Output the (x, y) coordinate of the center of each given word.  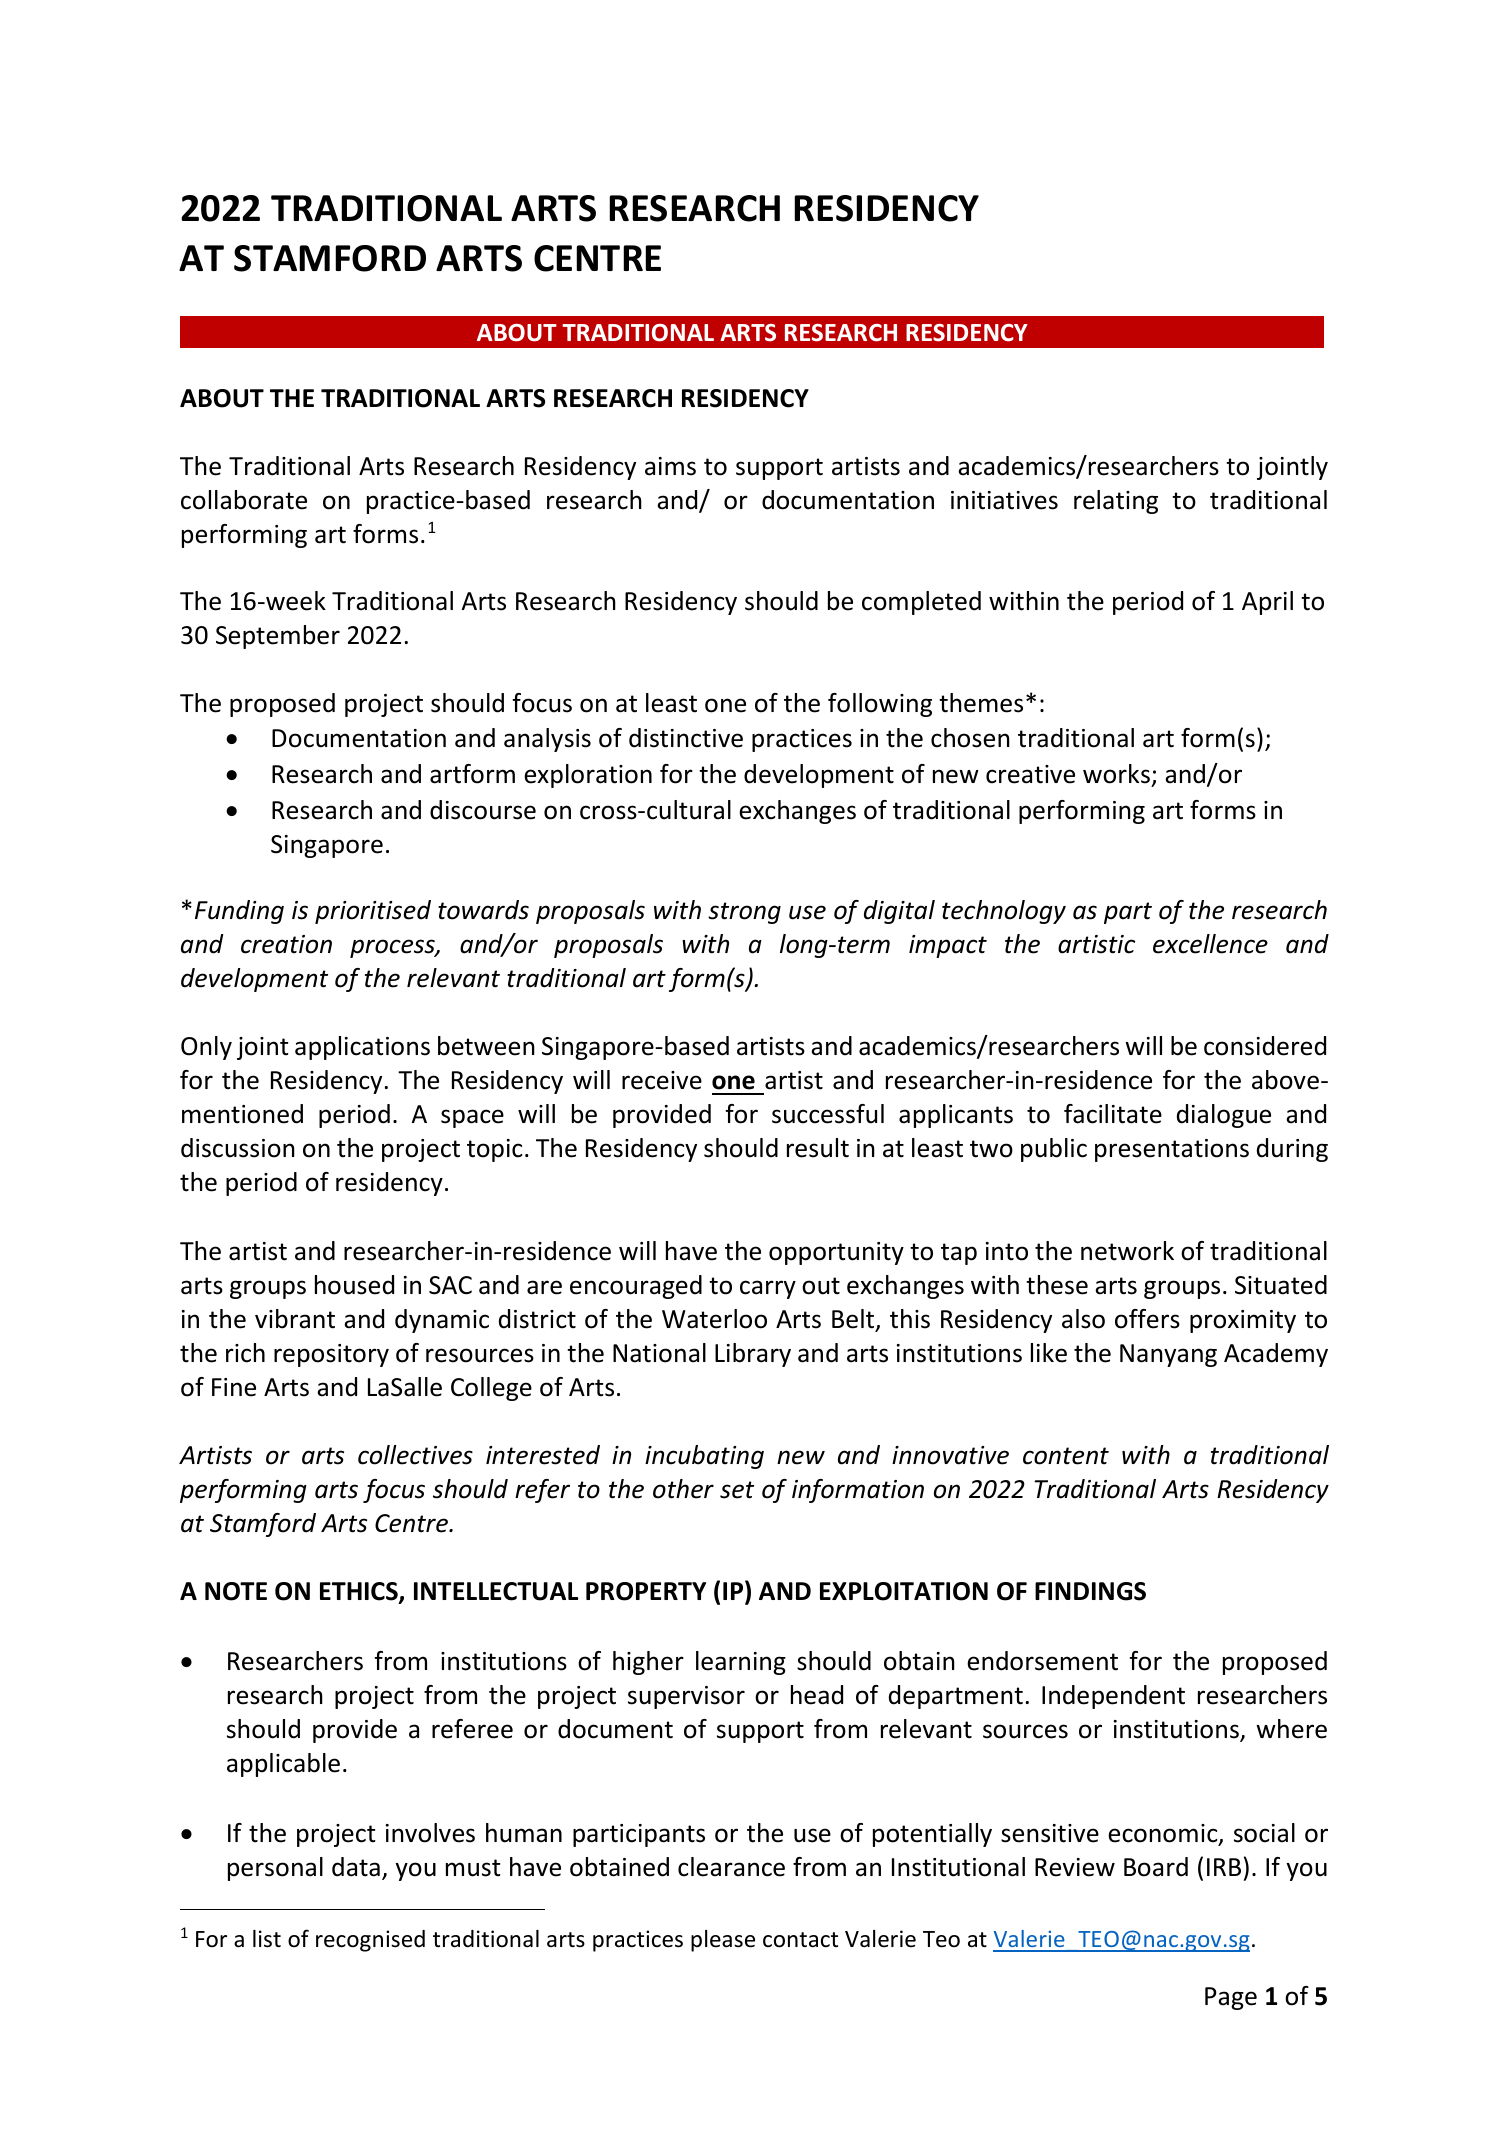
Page (1231, 1998)
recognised (370, 1941)
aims (670, 466)
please (723, 1941)
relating (1116, 502)
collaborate (244, 500)
